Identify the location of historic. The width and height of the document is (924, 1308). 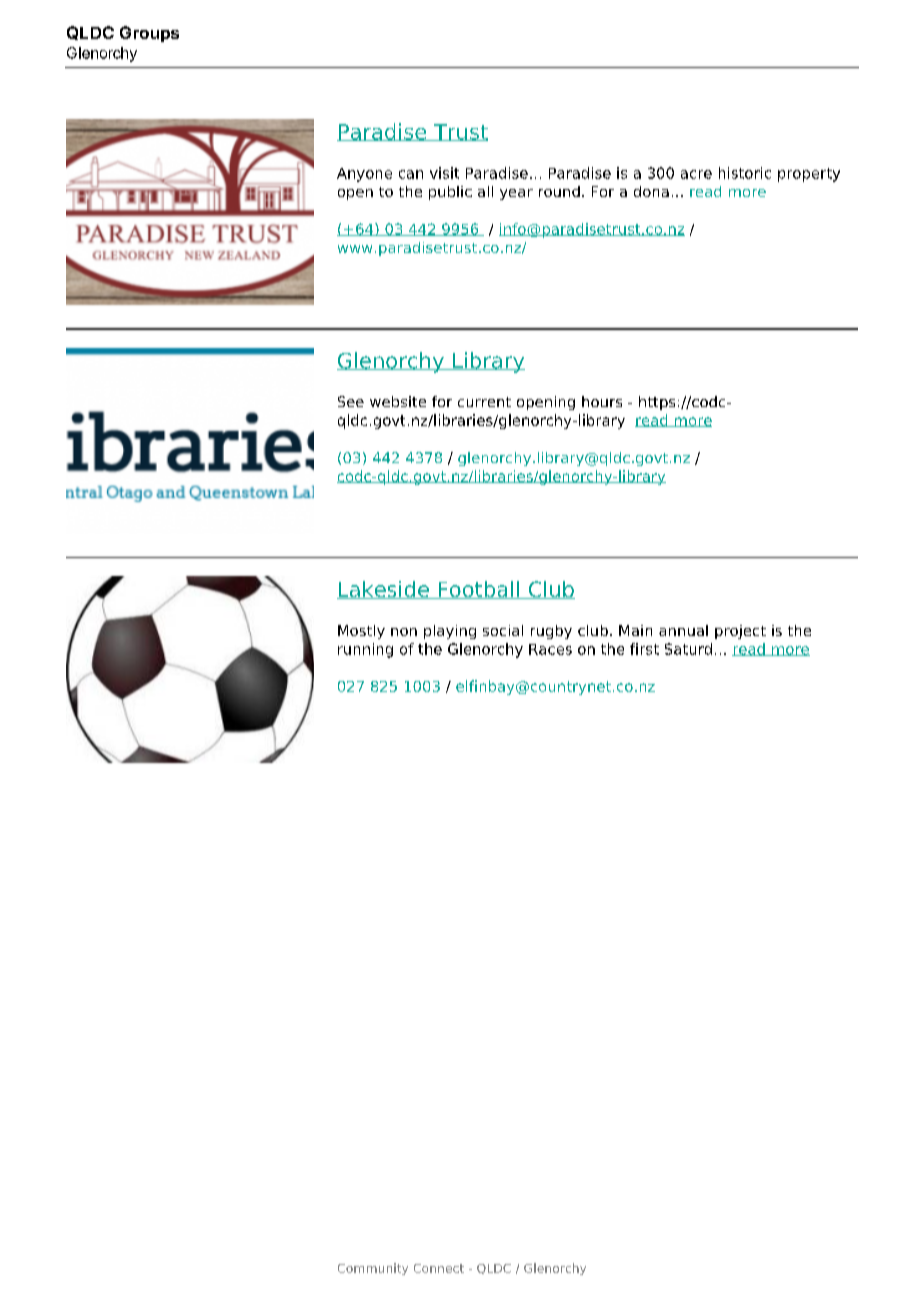
(745, 173).
